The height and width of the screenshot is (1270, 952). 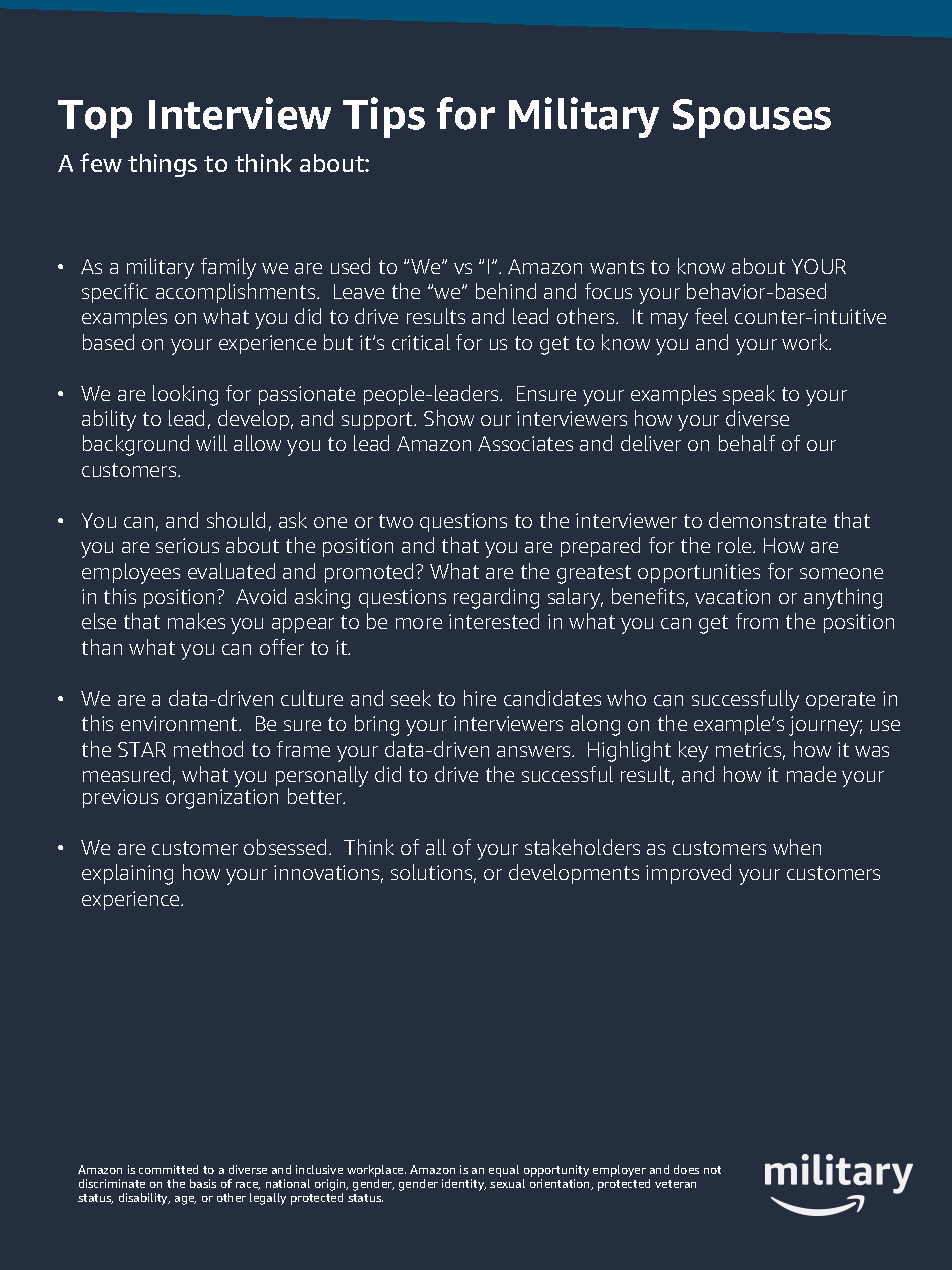 What do you see at coordinates (162, 165) in the screenshot?
I see `things` at bounding box center [162, 165].
